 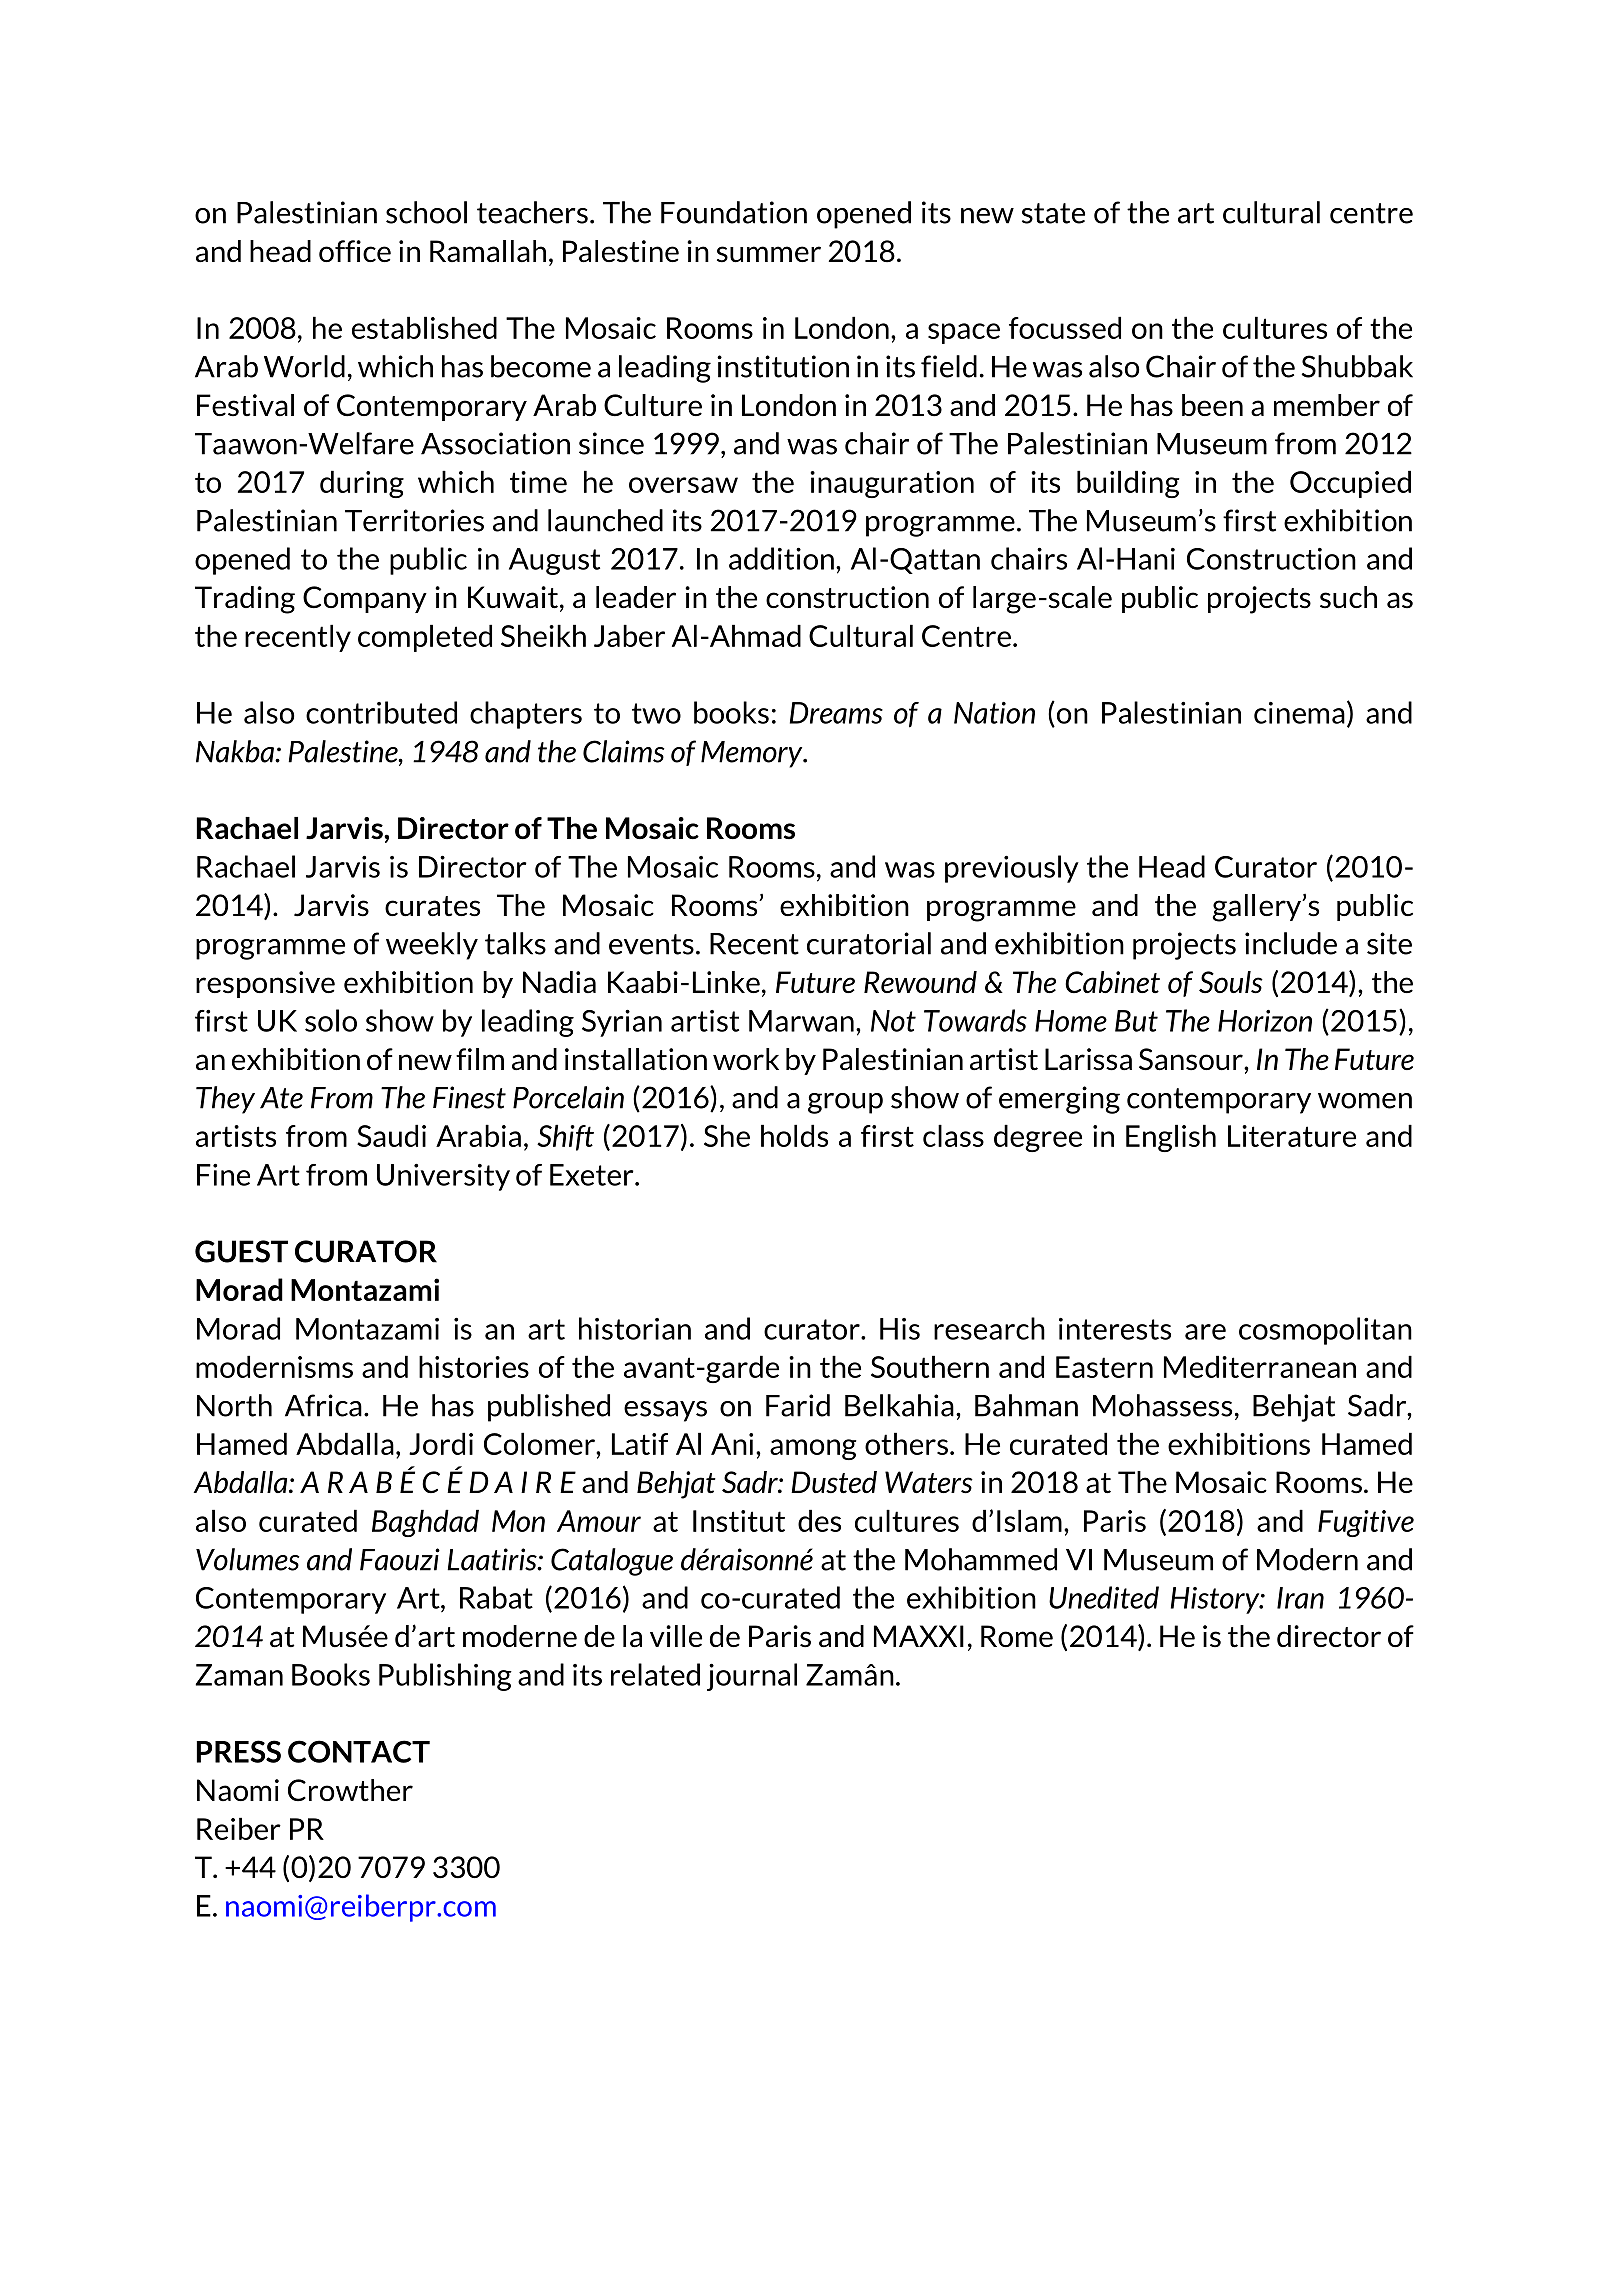 What do you see at coordinates (1053, 213) in the screenshot?
I see `state` at bounding box center [1053, 213].
